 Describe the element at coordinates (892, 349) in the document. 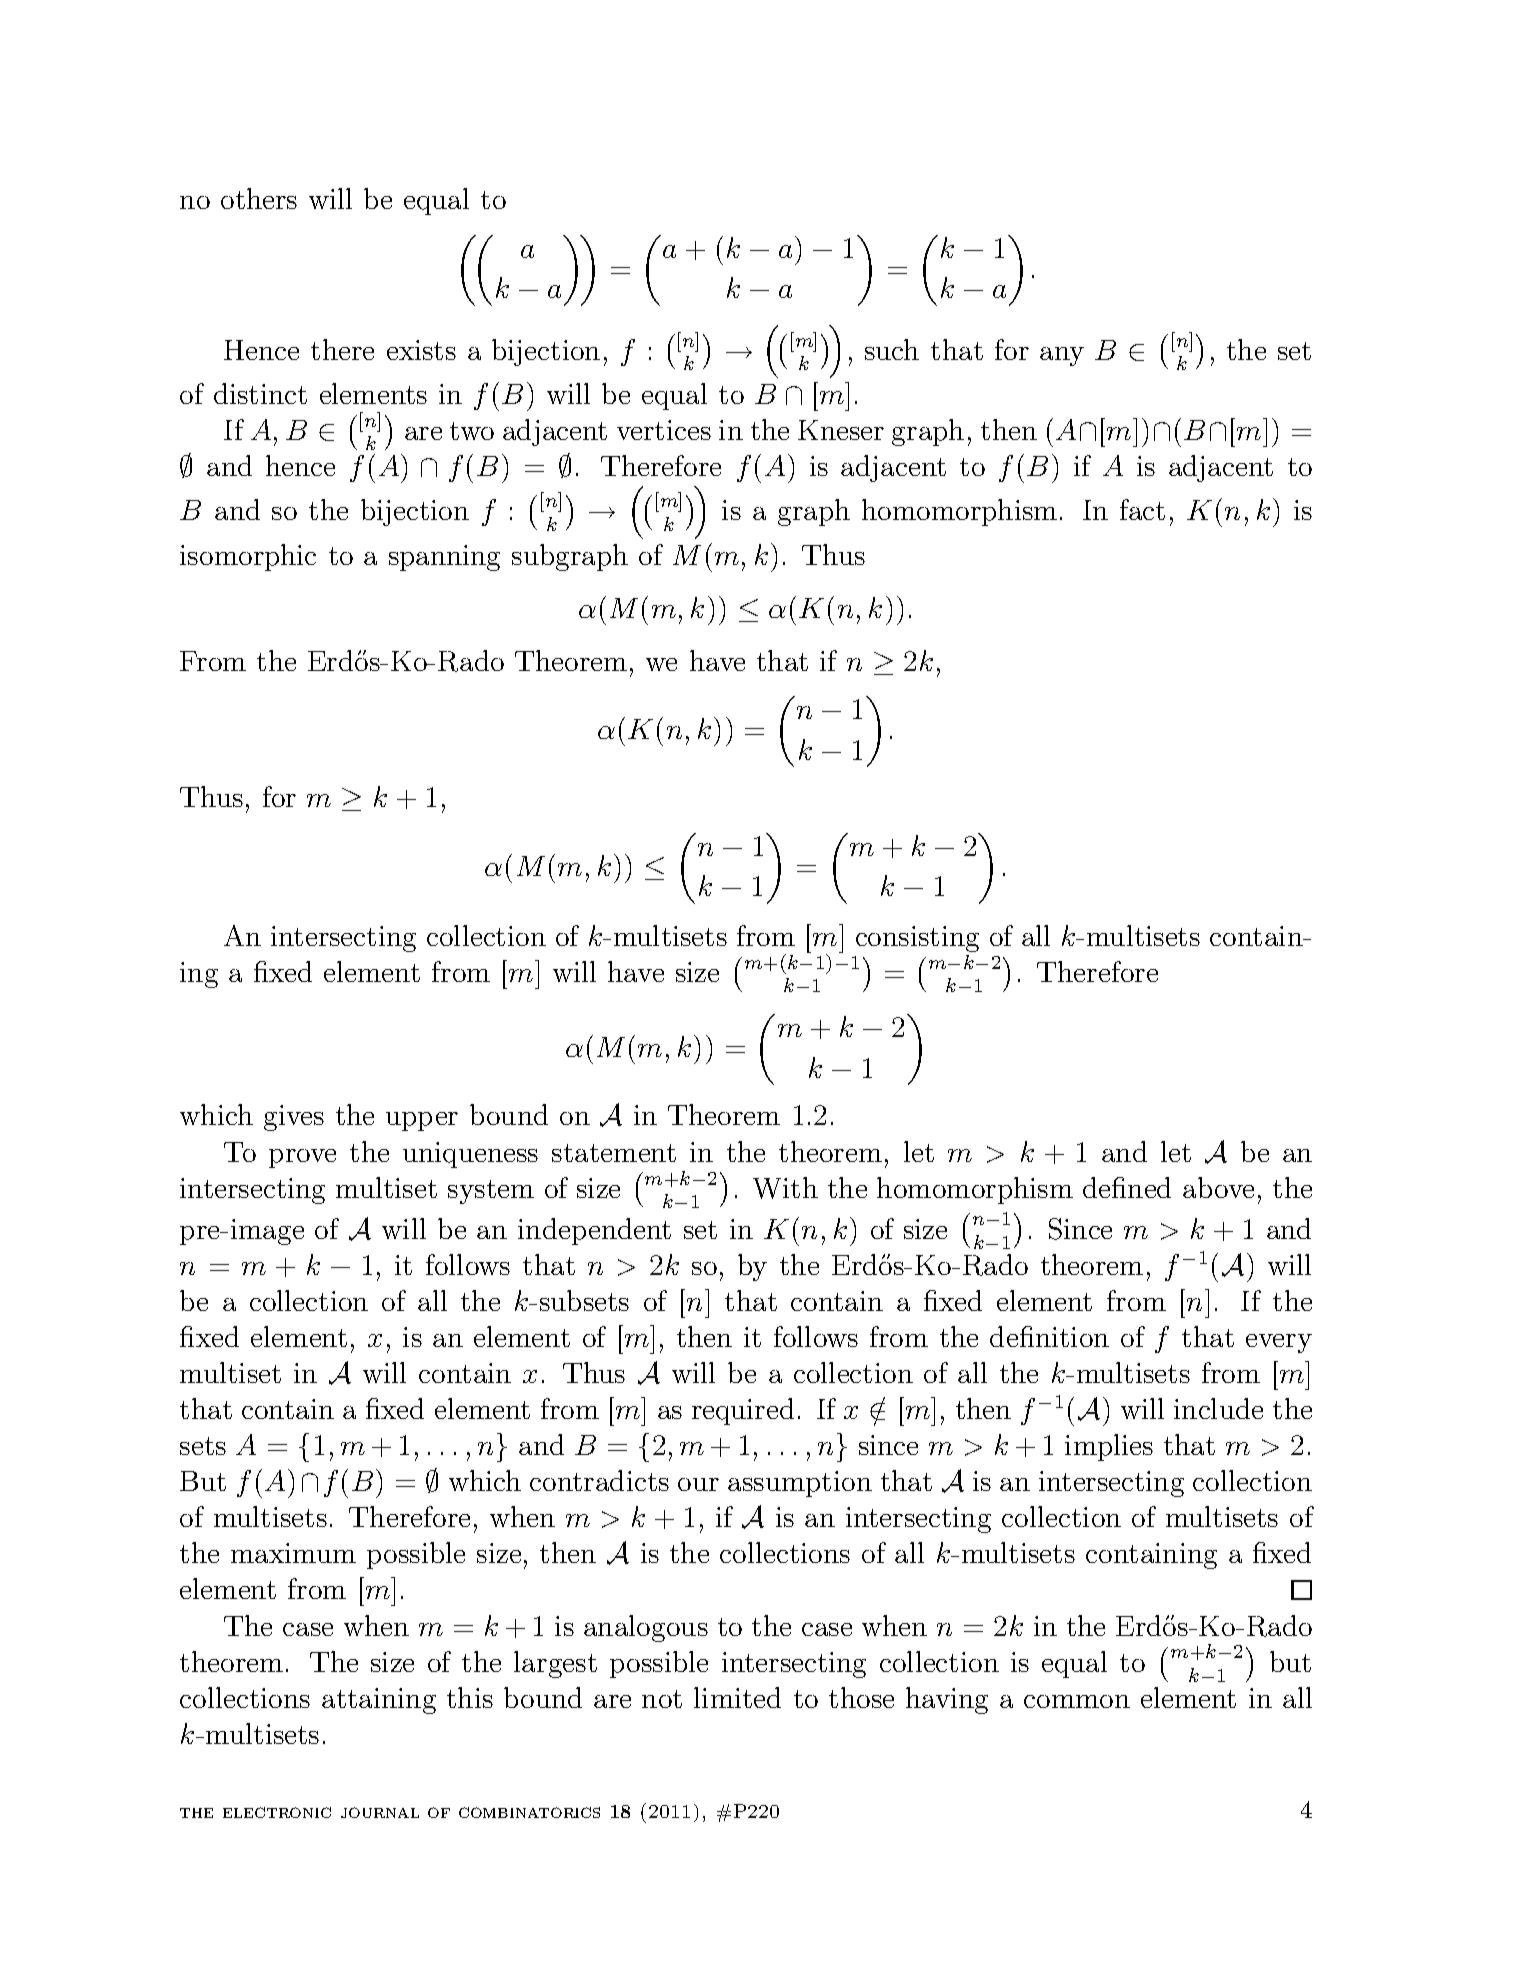

I see `such` at that location.
